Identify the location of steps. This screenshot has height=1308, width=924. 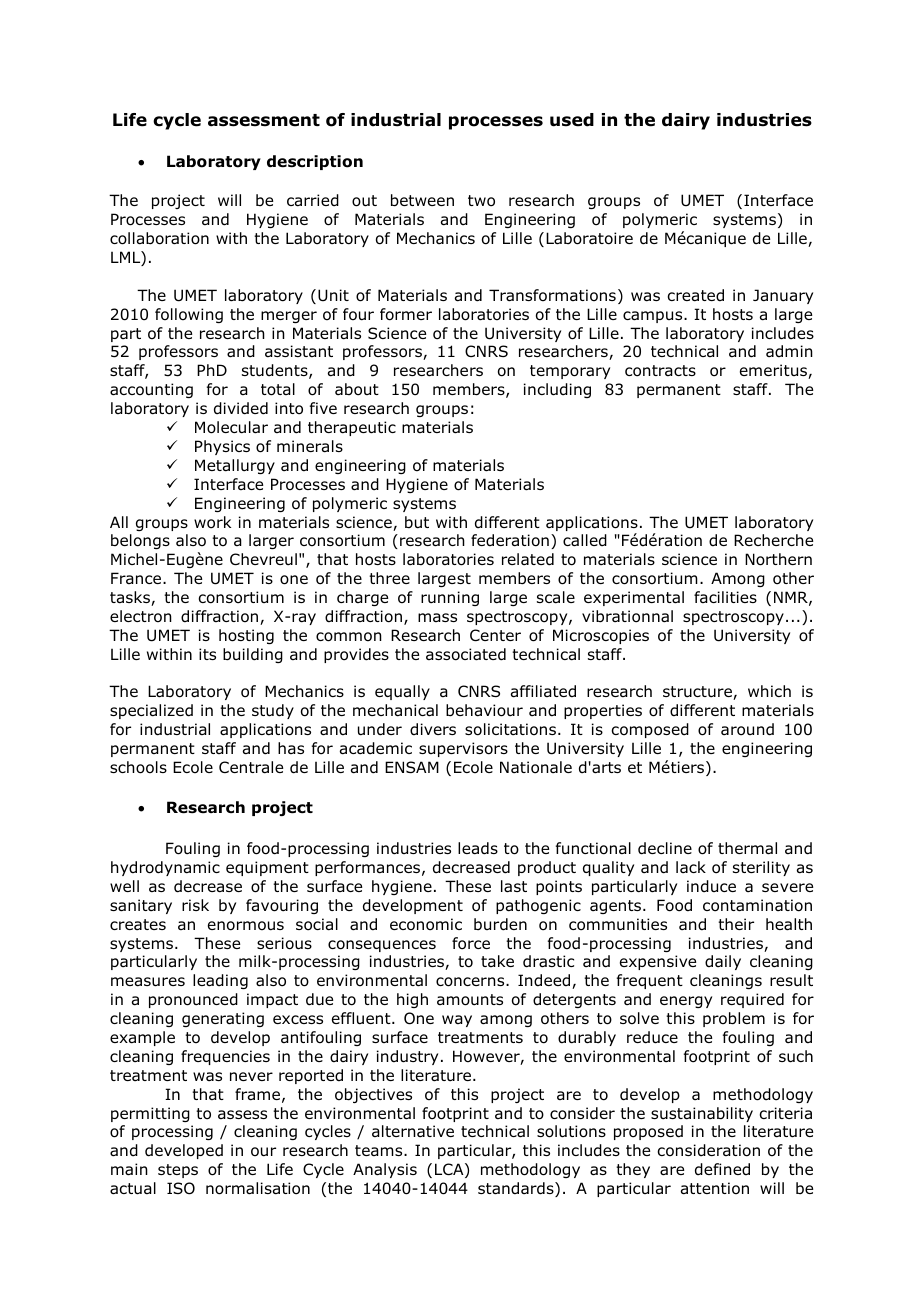
(178, 1171).
